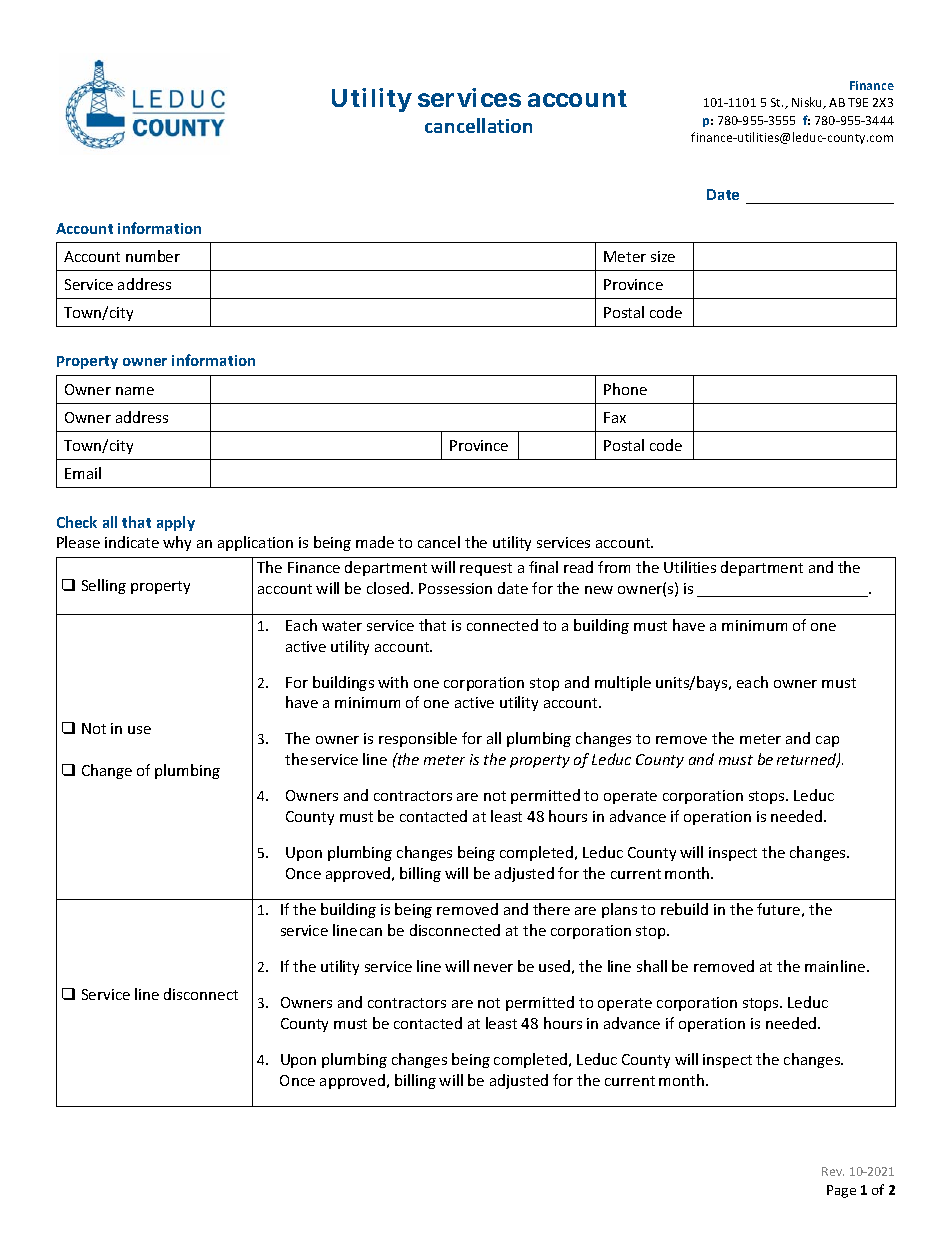  What do you see at coordinates (652, 966) in the screenshot?
I see `shall` at bounding box center [652, 966].
